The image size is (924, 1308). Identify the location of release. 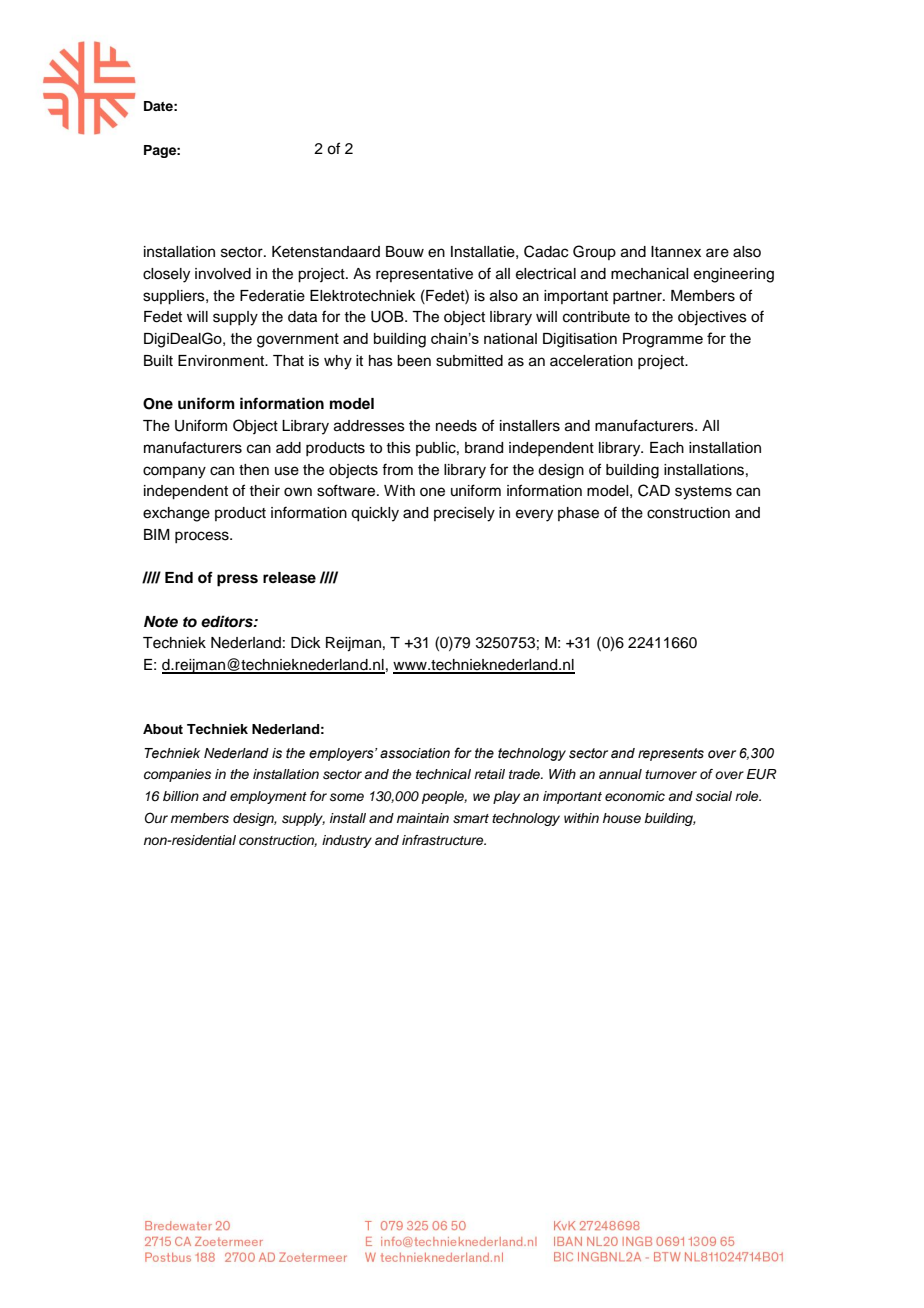
(289, 578).
